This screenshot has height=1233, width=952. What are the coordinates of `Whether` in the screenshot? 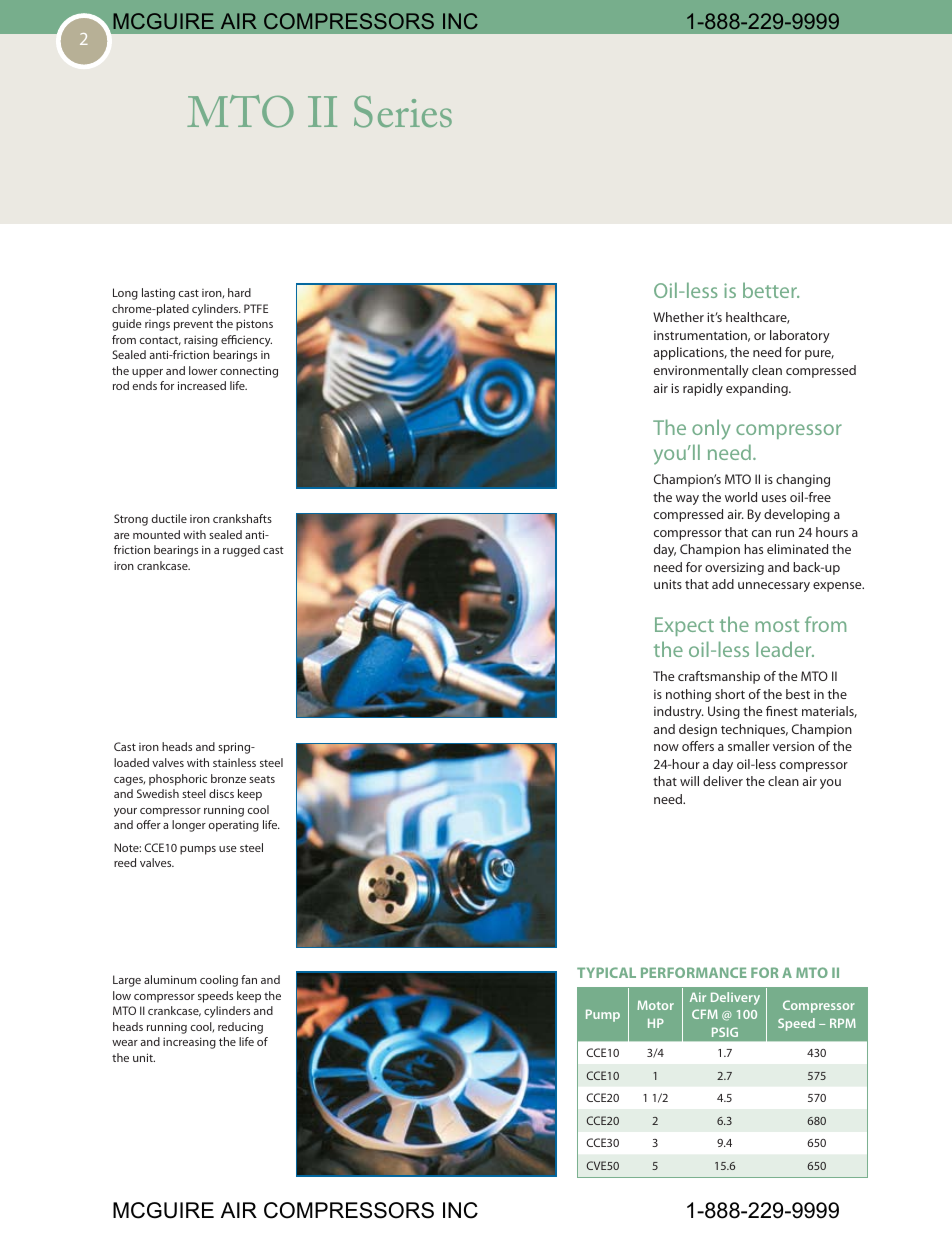 It's located at (678, 317).
